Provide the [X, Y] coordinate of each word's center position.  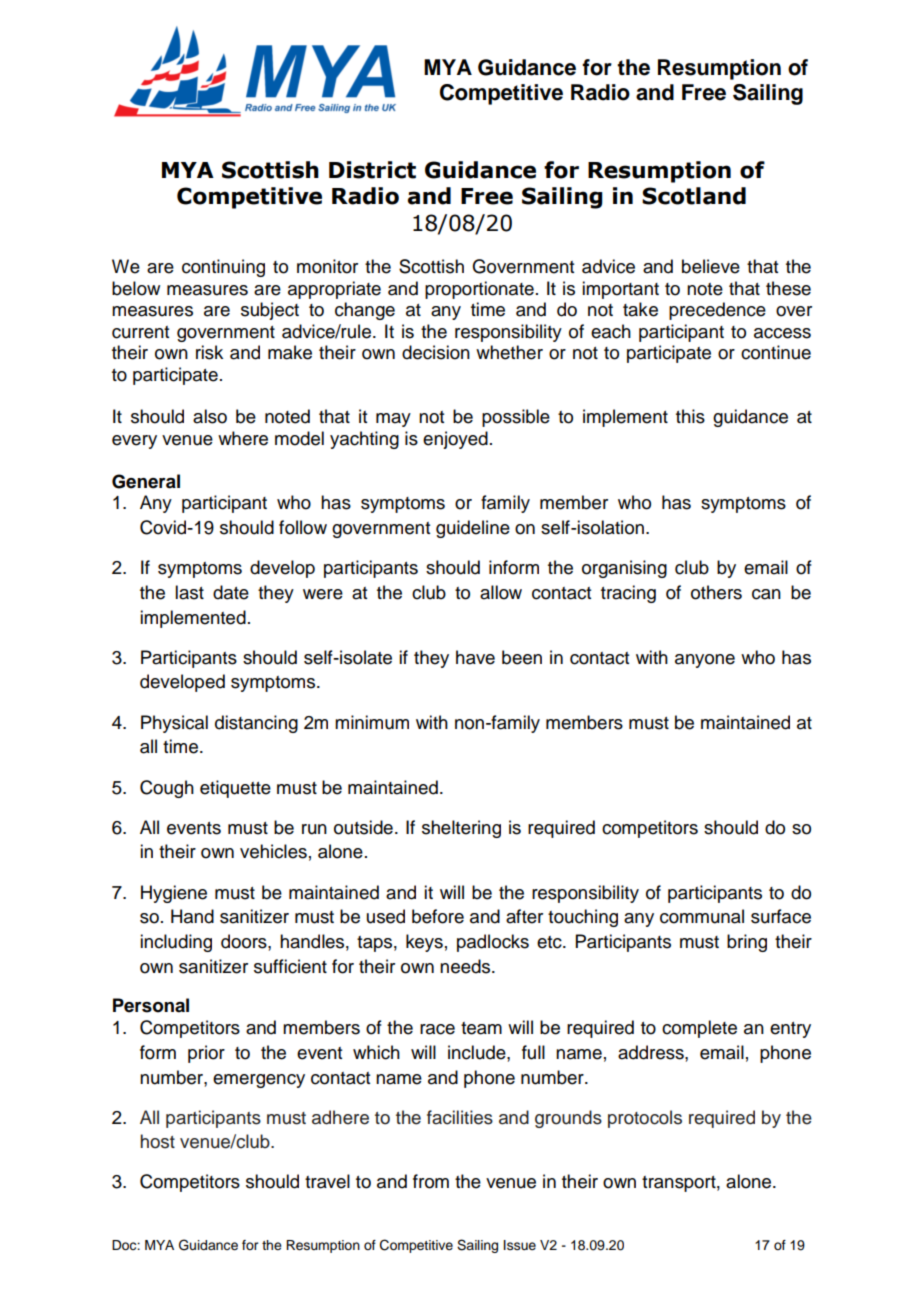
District [372, 170]
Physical [174, 724]
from [431, 1181]
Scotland [694, 196]
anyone [705, 661]
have [475, 657]
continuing [223, 268]
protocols [645, 1119]
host [157, 1141]
